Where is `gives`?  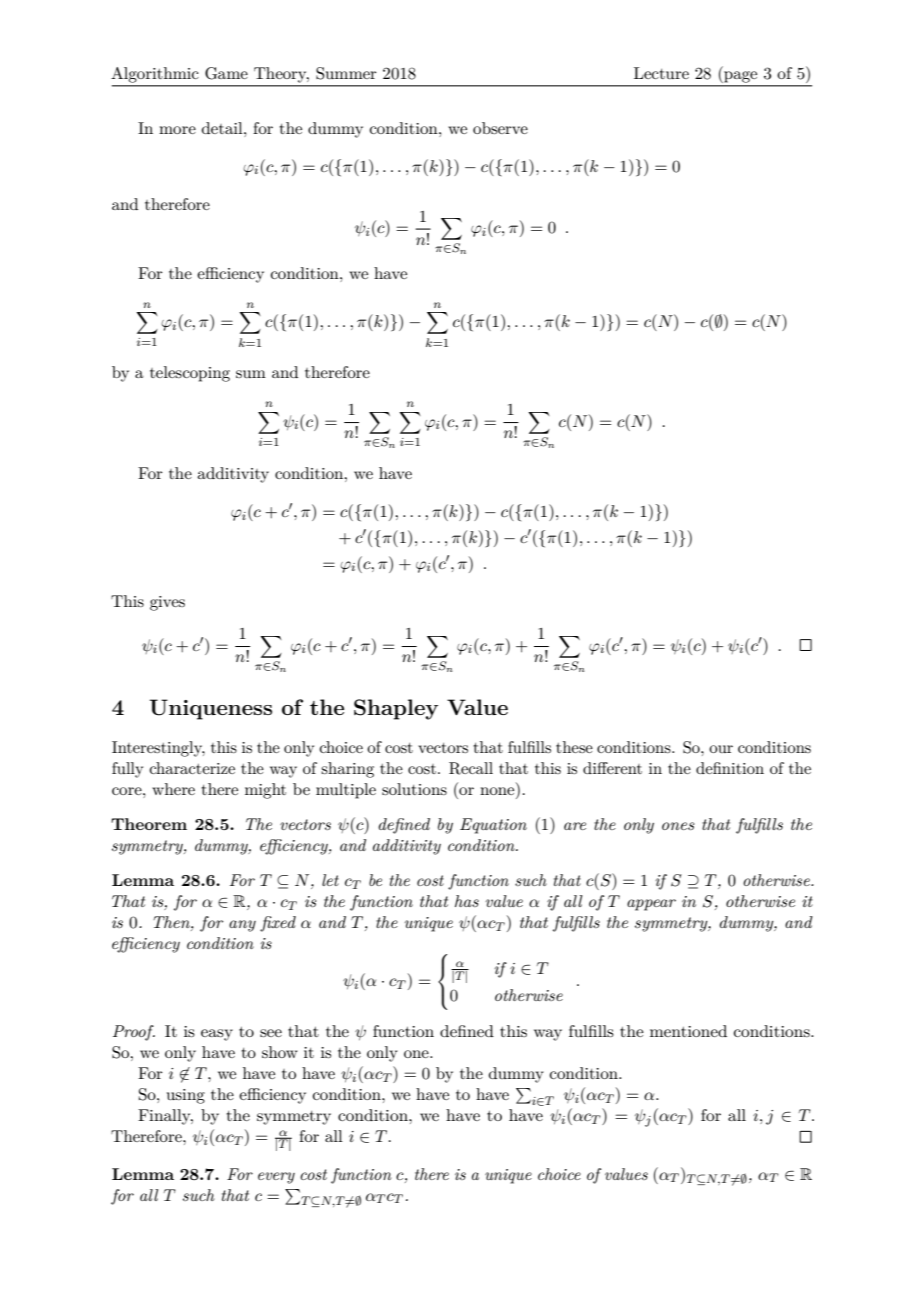
gives is located at coordinates (167, 603).
